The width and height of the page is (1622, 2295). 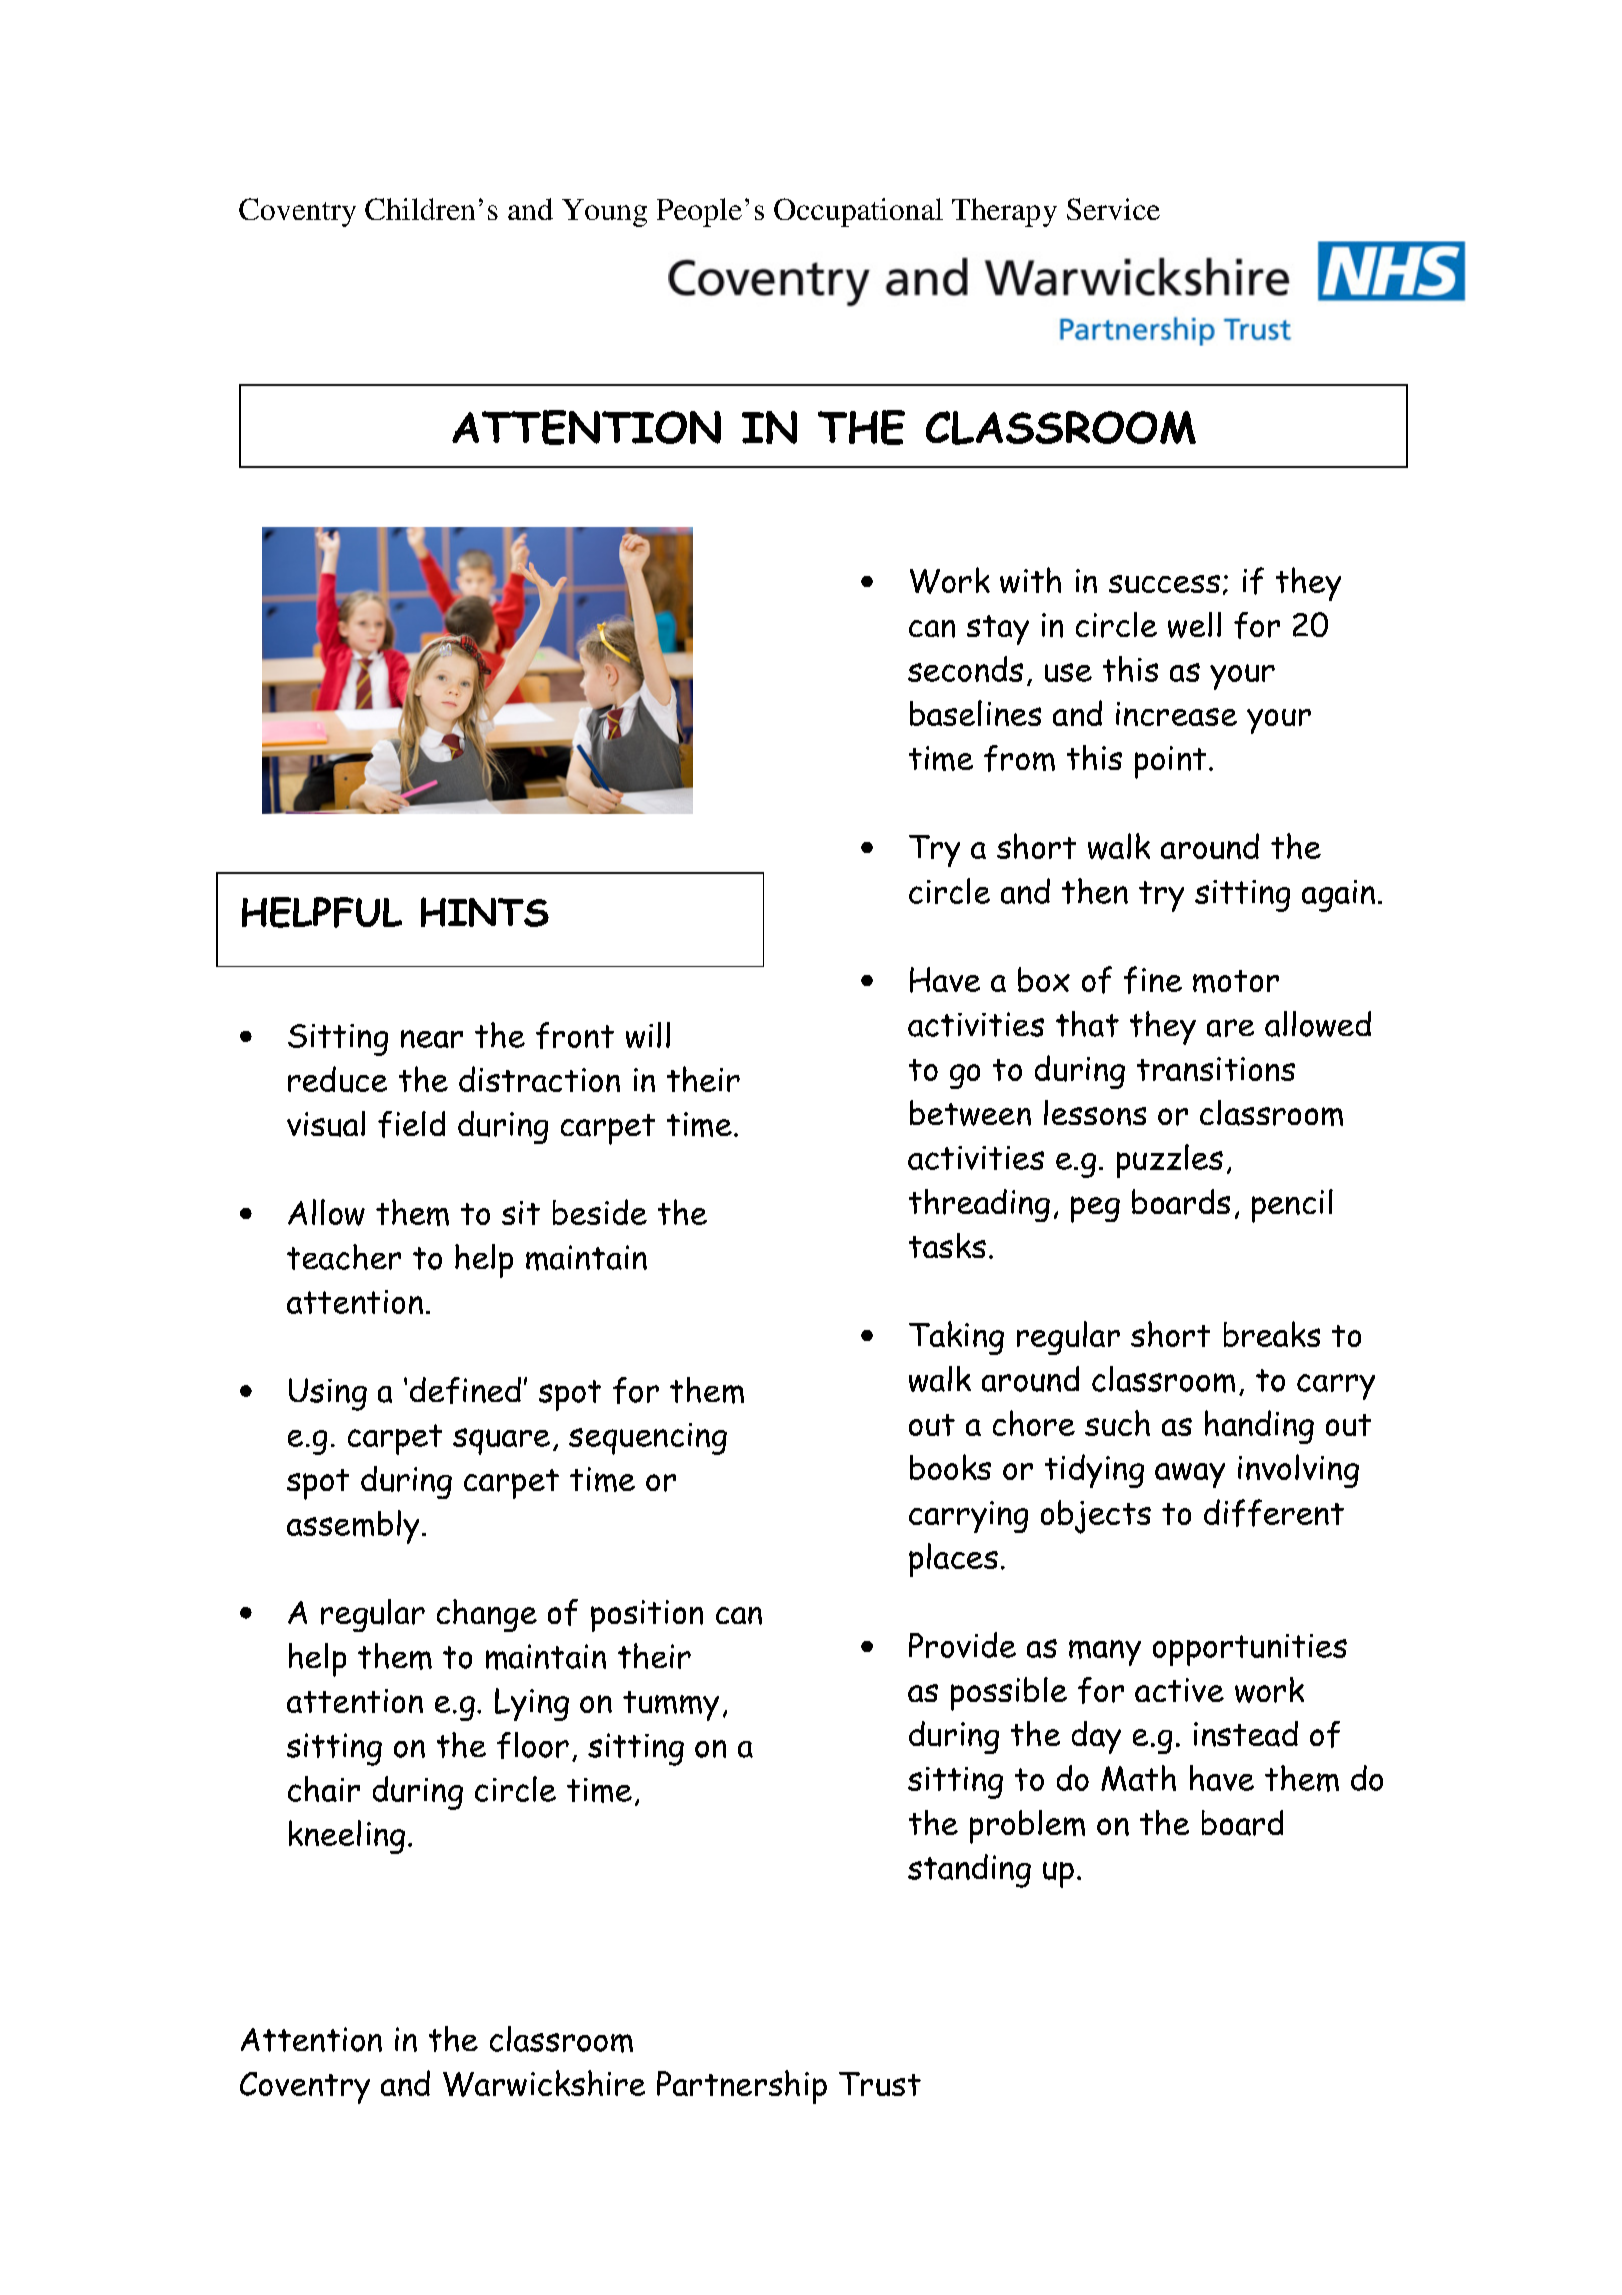 I want to click on books, so click(x=950, y=1467).
